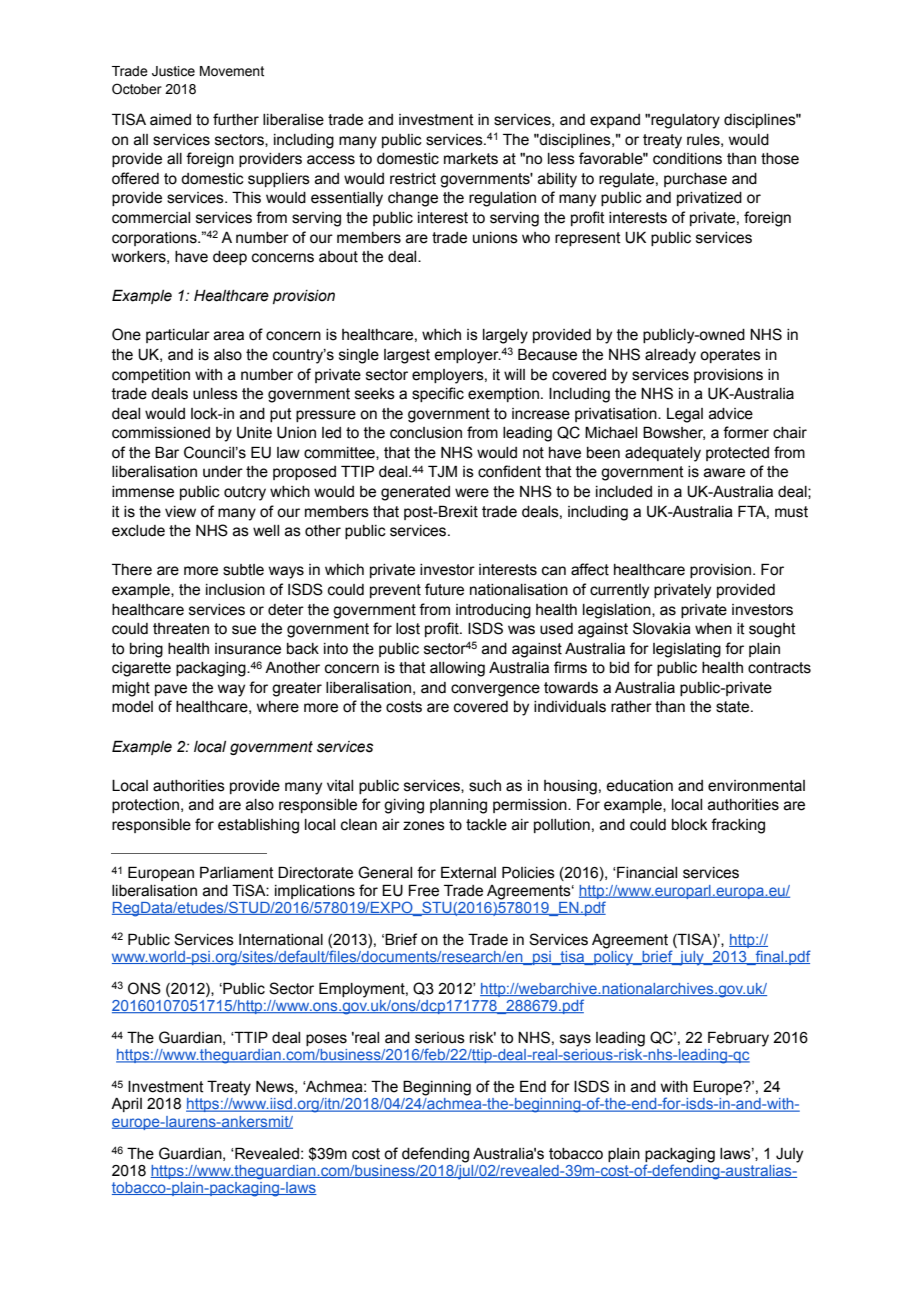 The width and height of the screenshot is (924, 1308). I want to click on operates, so click(730, 356).
